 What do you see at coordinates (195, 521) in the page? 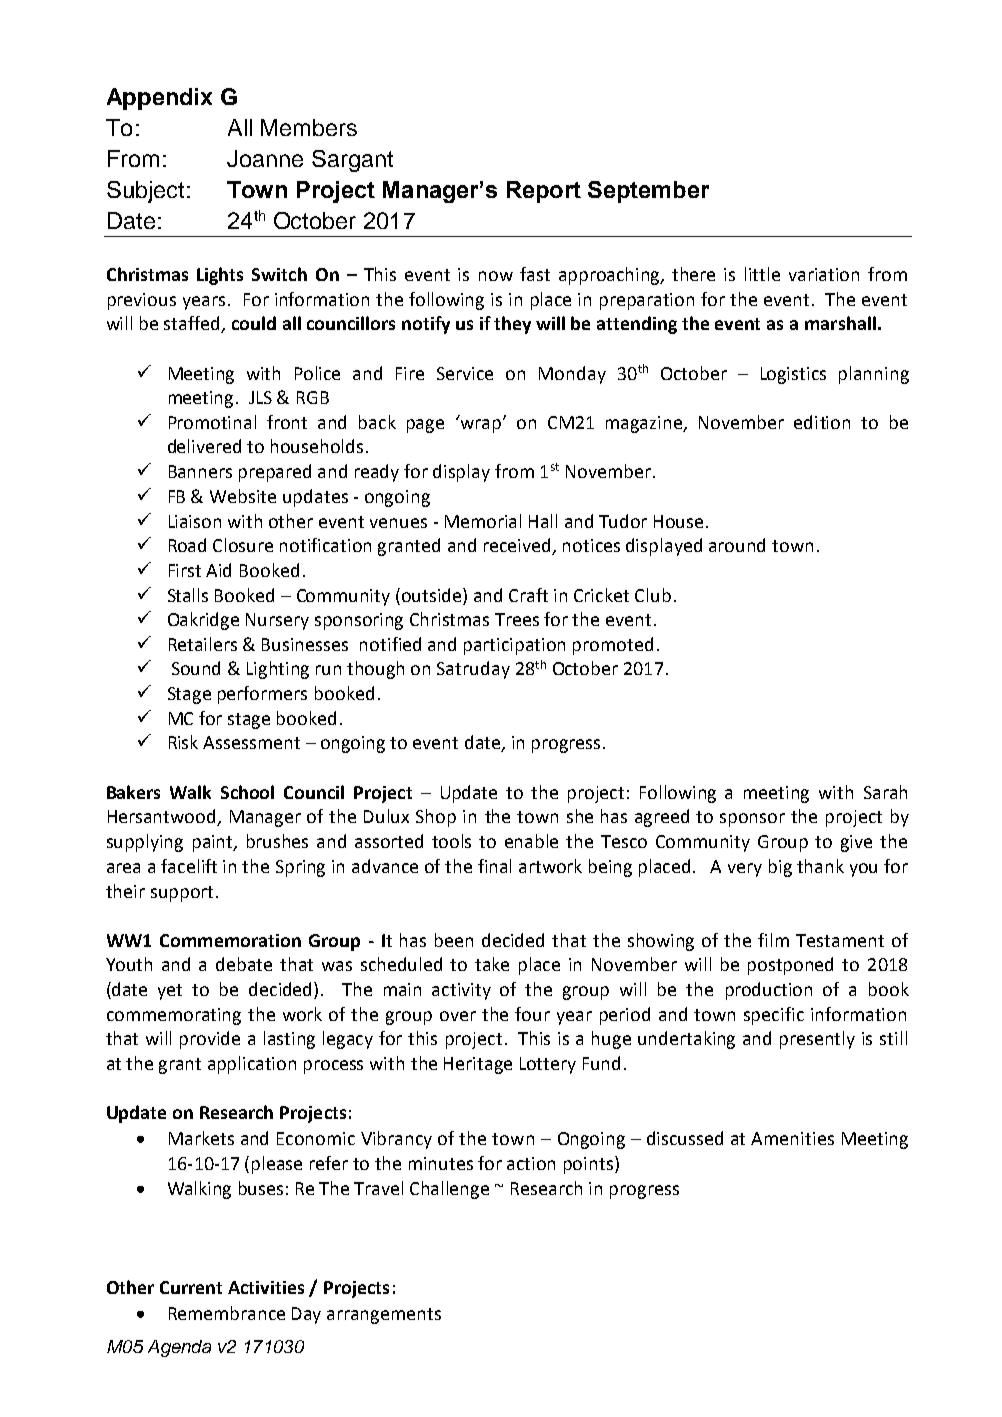
I see `Liaison` at bounding box center [195, 521].
